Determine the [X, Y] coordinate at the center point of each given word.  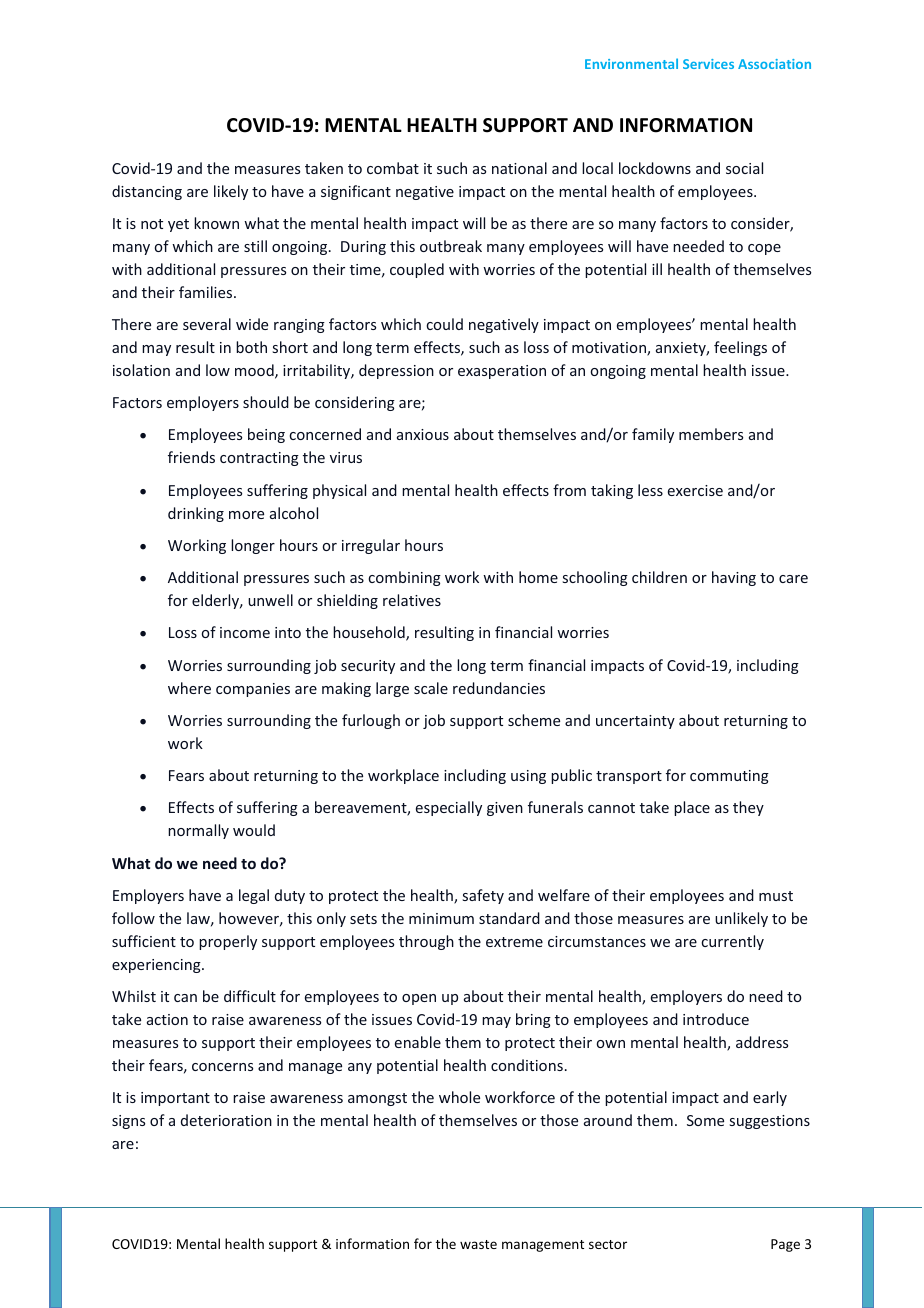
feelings [740, 348]
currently [732, 942]
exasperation [502, 372]
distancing [147, 192]
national [519, 168]
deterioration [226, 1120]
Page [785, 1245]
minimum [441, 918]
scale [431, 688]
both [251, 347]
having [734, 578]
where [189, 688]
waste [478, 1244]
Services [708, 64]
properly [228, 942]
